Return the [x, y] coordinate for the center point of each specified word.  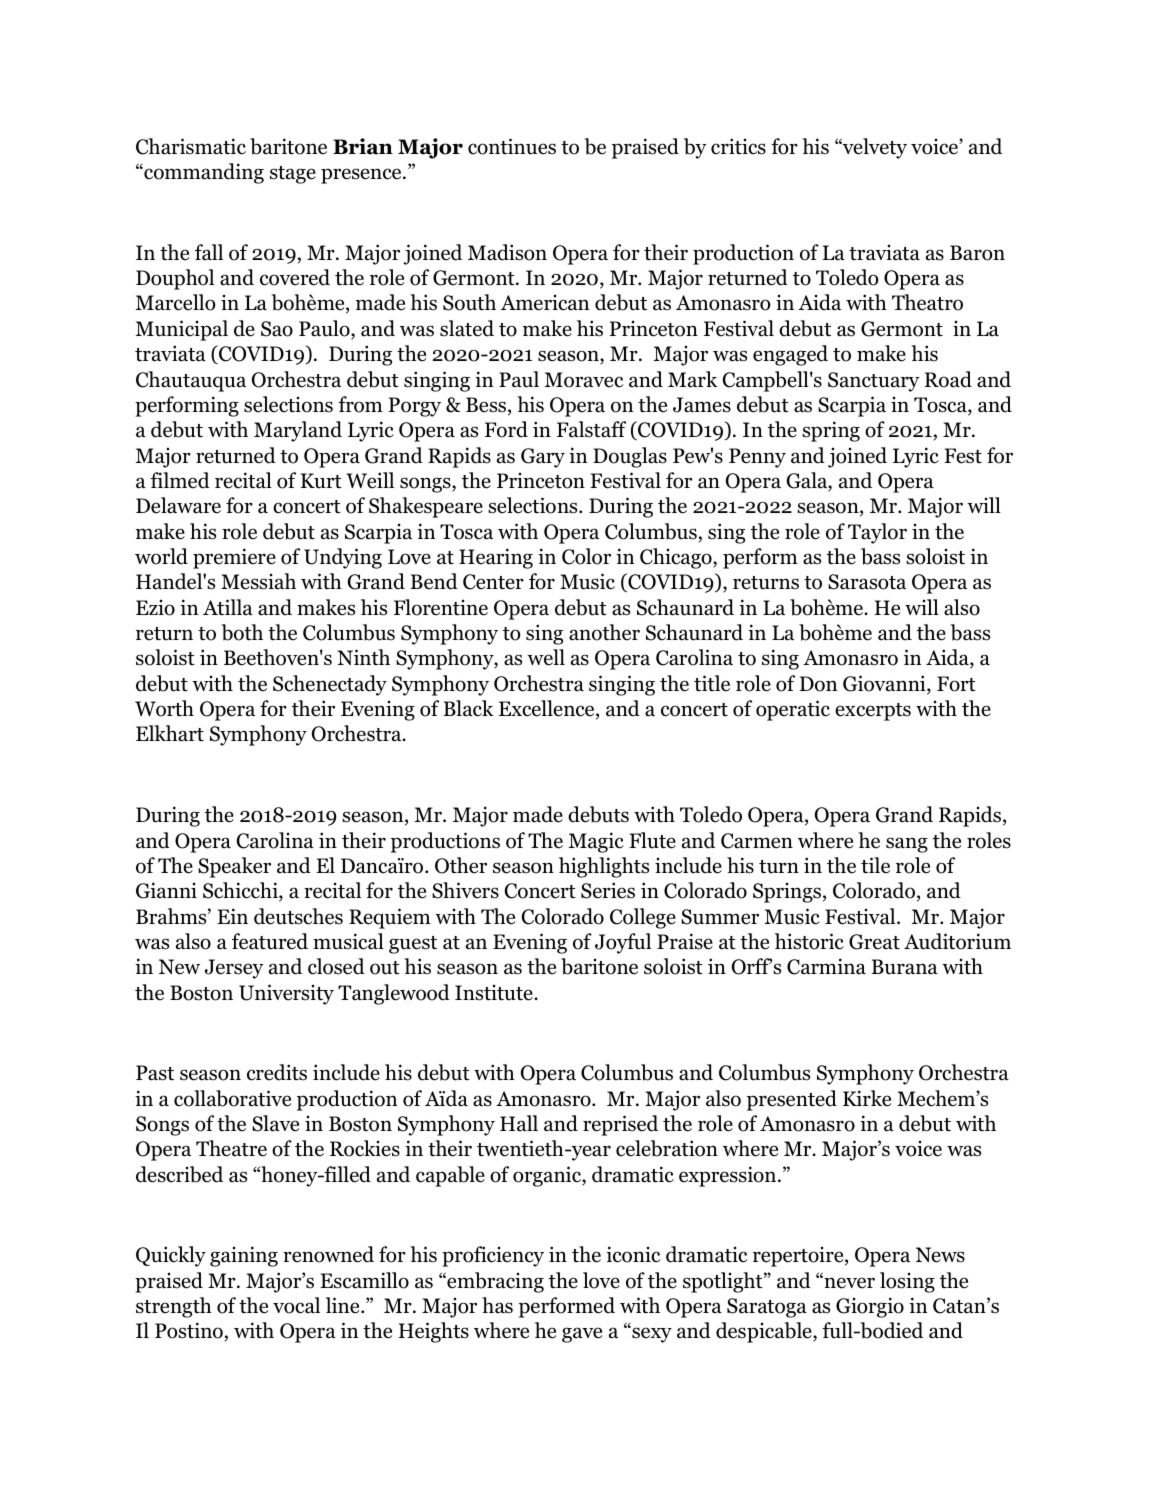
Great [874, 942]
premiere [234, 558]
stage [293, 175]
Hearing [496, 558]
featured [270, 941]
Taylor [877, 533]
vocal [296, 1305]
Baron [977, 253]
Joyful [623, 943]
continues [512, 146]
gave [582, 1335]
